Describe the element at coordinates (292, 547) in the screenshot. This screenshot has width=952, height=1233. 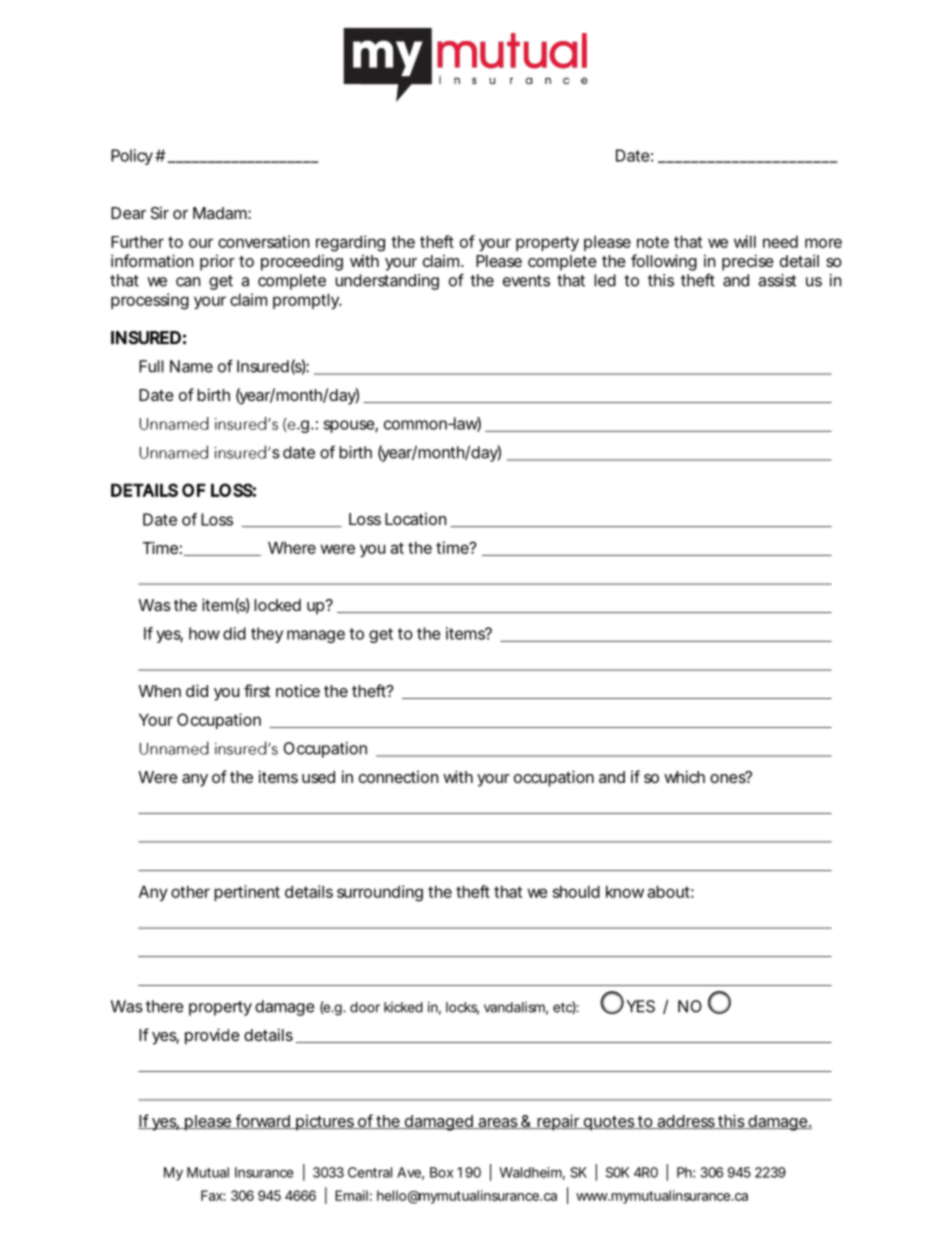
I see `Where` at that location.
